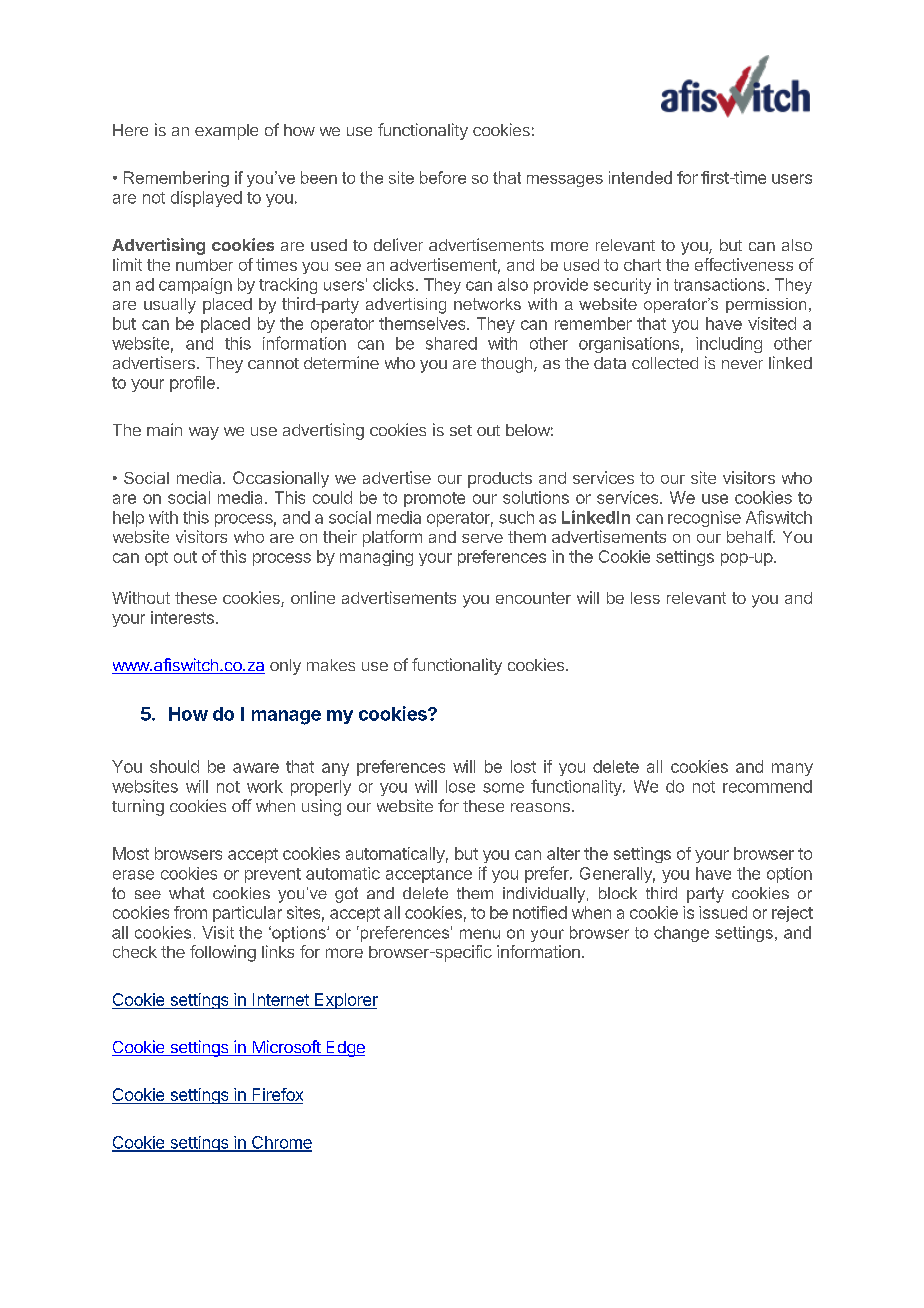 The width and height of the screenshot is (924, 1308). Describe the element at coordinates (640, 177) in the screenshot. I see `intended` at that location.
